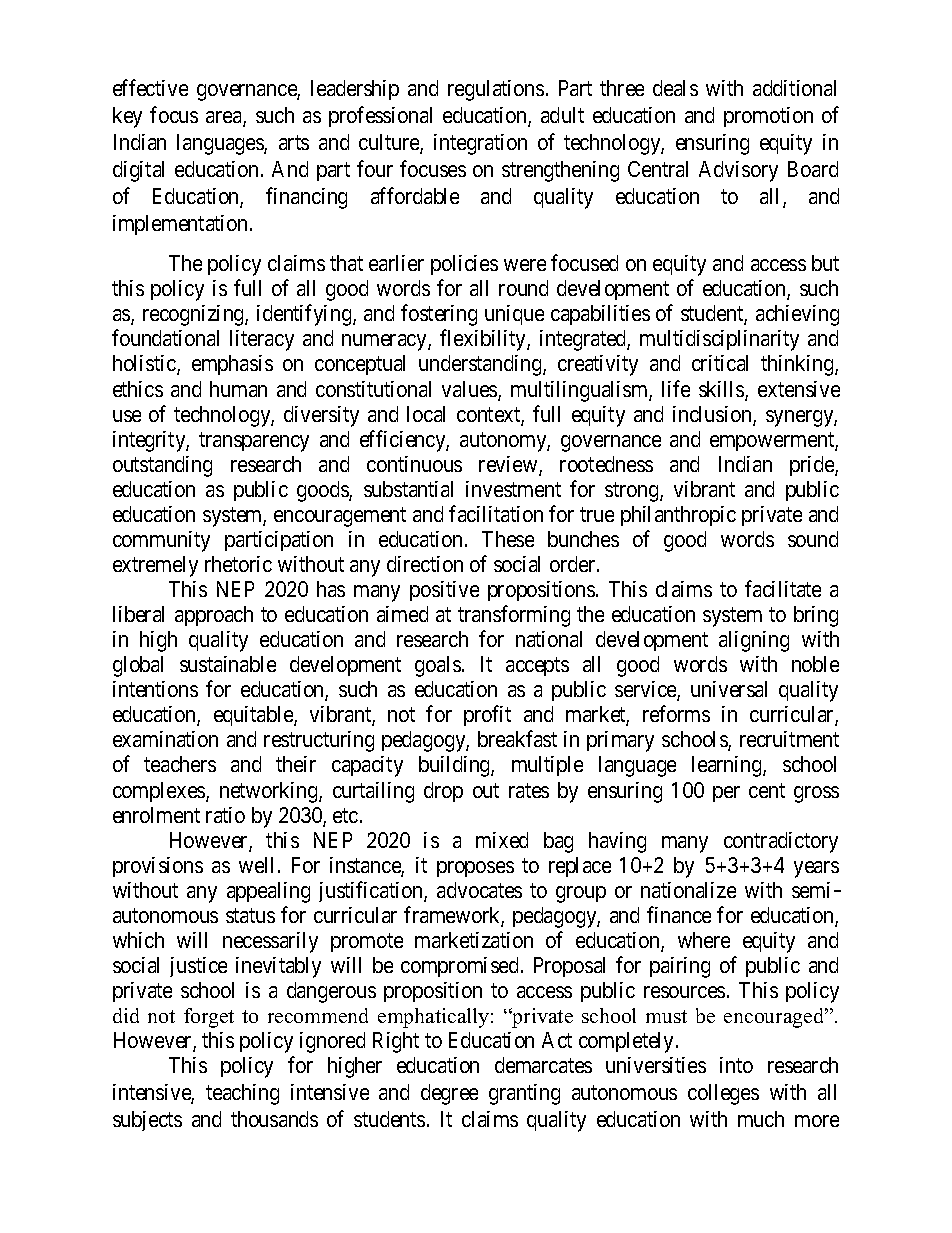 This document has height=1233, width=952. Describe the element at coordinates (768, 117) in the document. I see `promotion` at that location.
